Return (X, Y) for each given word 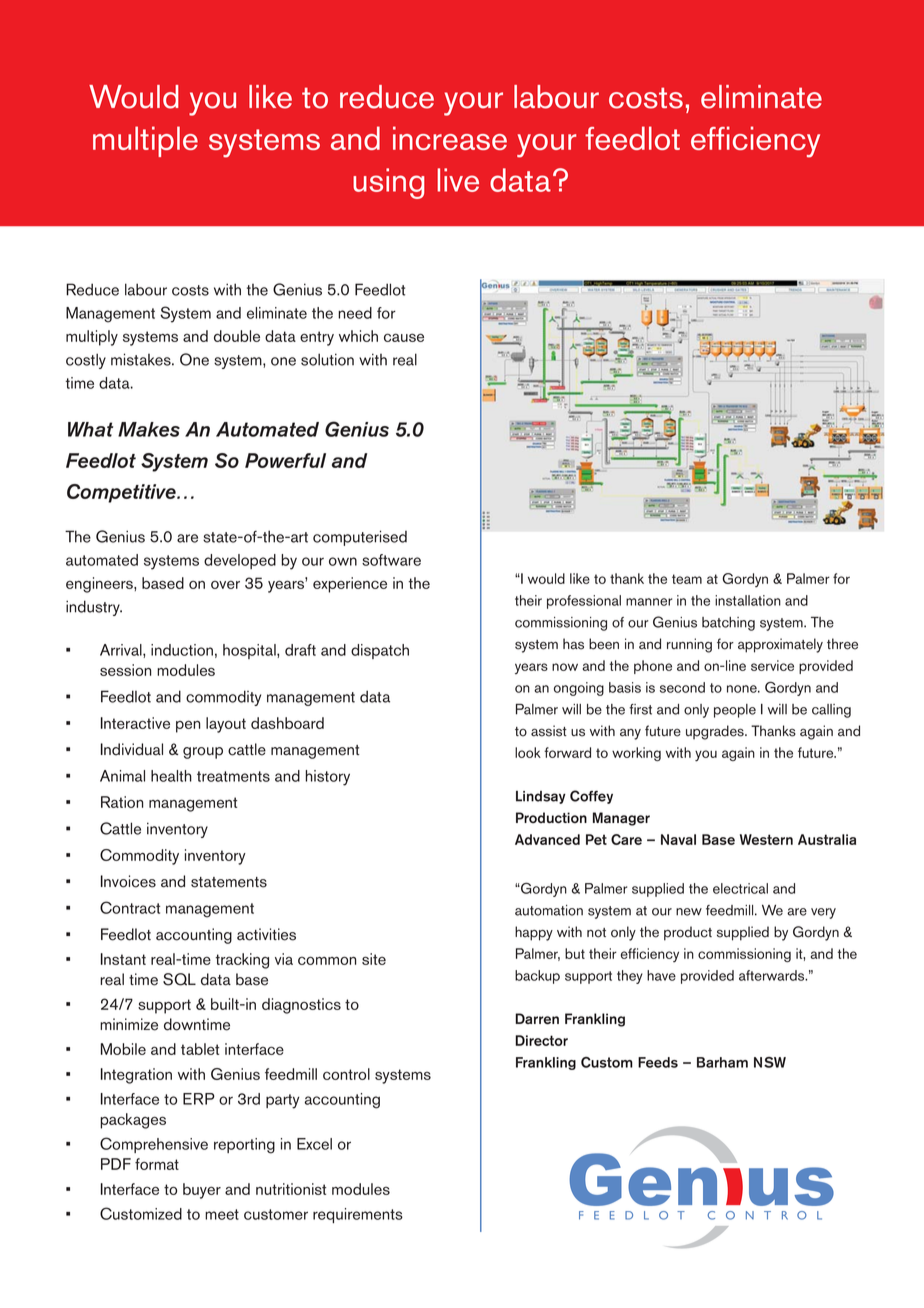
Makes (149, 429)
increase (450, 138)
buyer (202, 1191)
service (772, 665)
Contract (130, 907)
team (687, 579)
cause (404, 337)
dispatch (380, 651)
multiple (145, 141)
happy (534, 933)
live (458, 180)
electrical (740, 888)
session (125, 670)
